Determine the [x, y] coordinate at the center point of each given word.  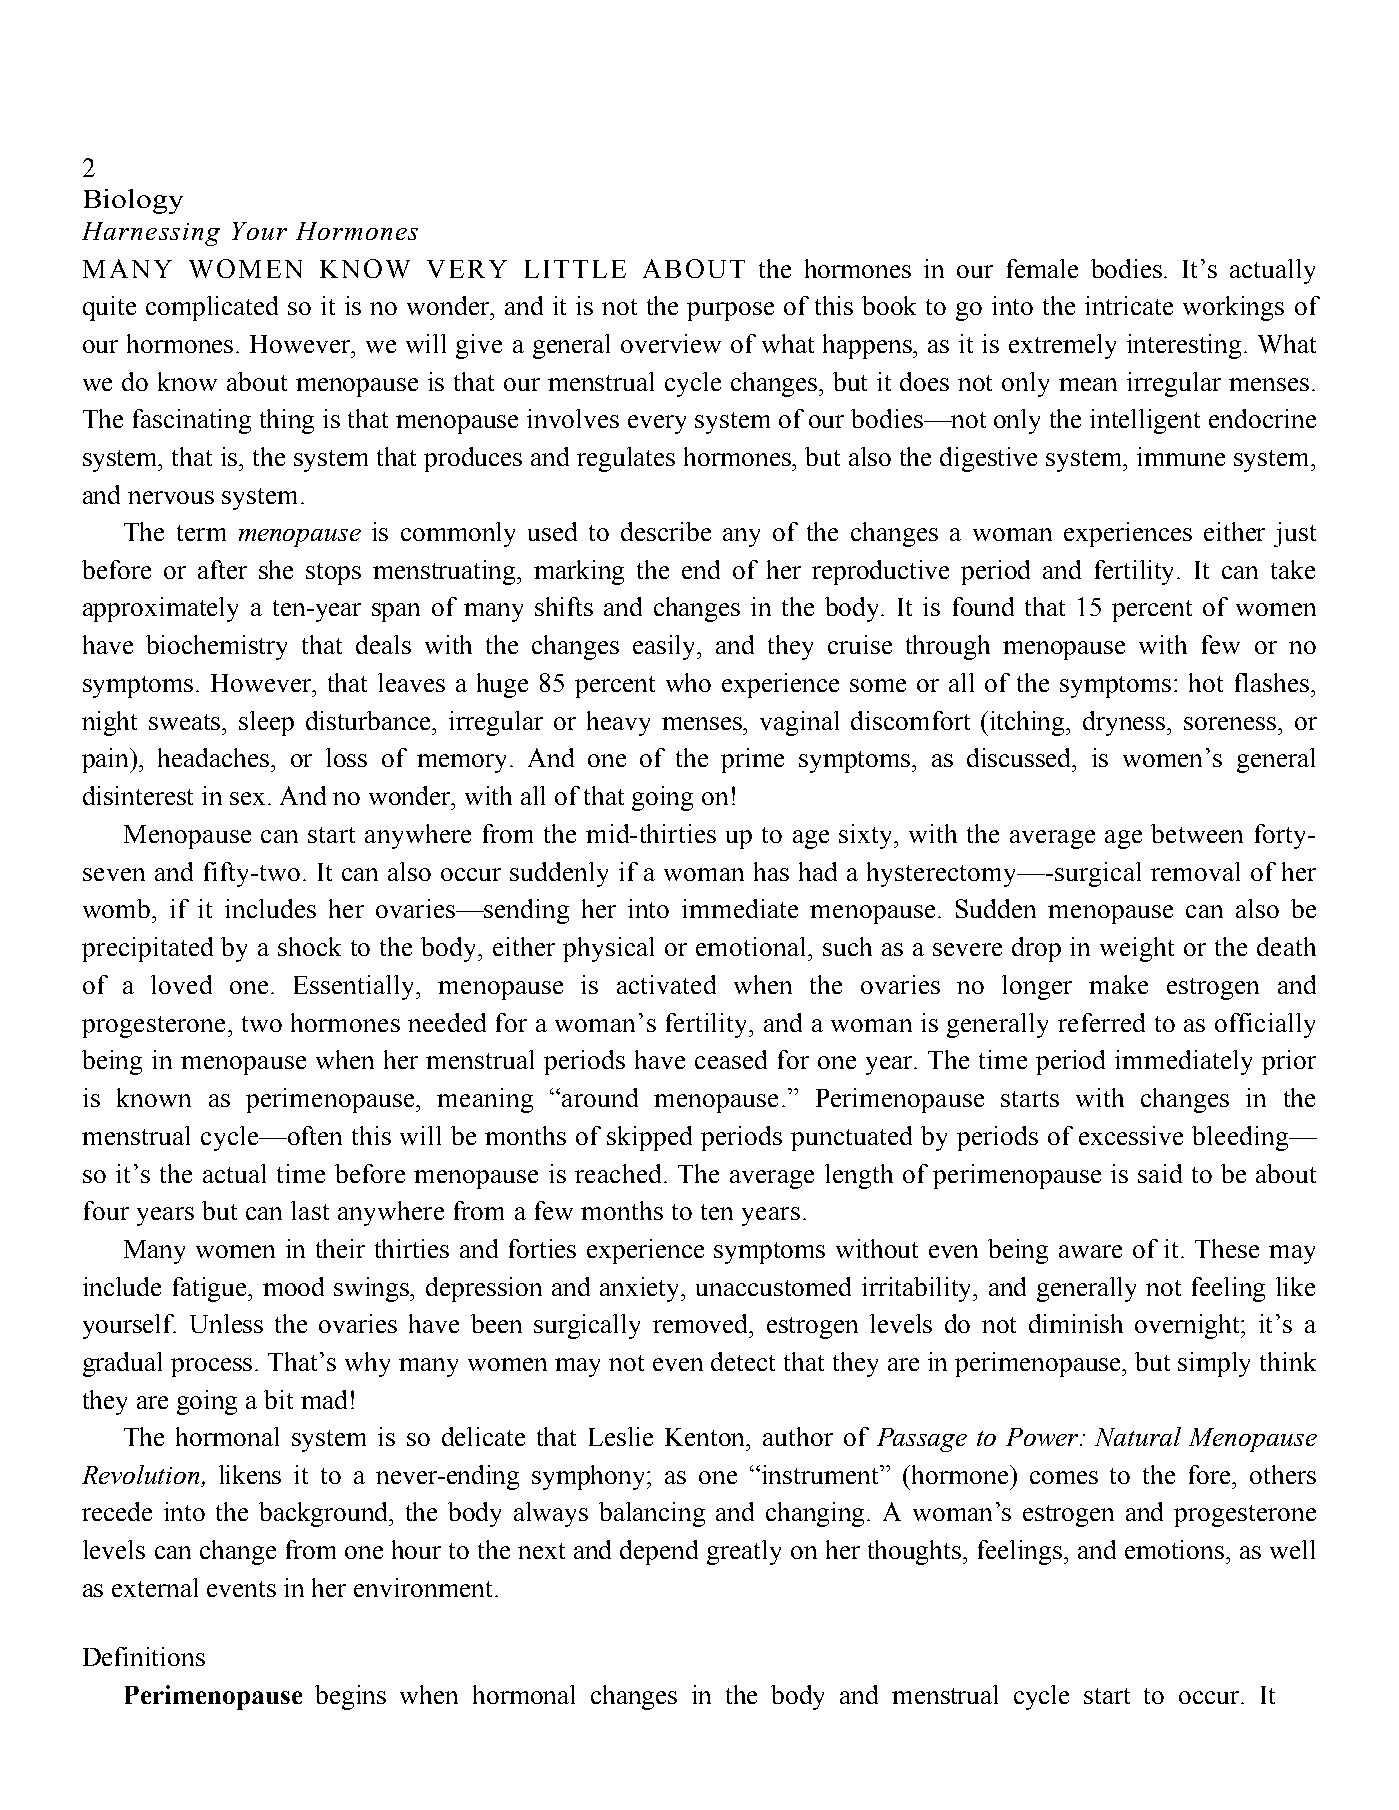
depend [659, 1552]
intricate [1129, 305]
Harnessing [151, 234]
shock [309, 946]
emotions [1176, 1549]
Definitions [144, 1656]
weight [1137, 949]
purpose [730, 311]
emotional [752, 946]
